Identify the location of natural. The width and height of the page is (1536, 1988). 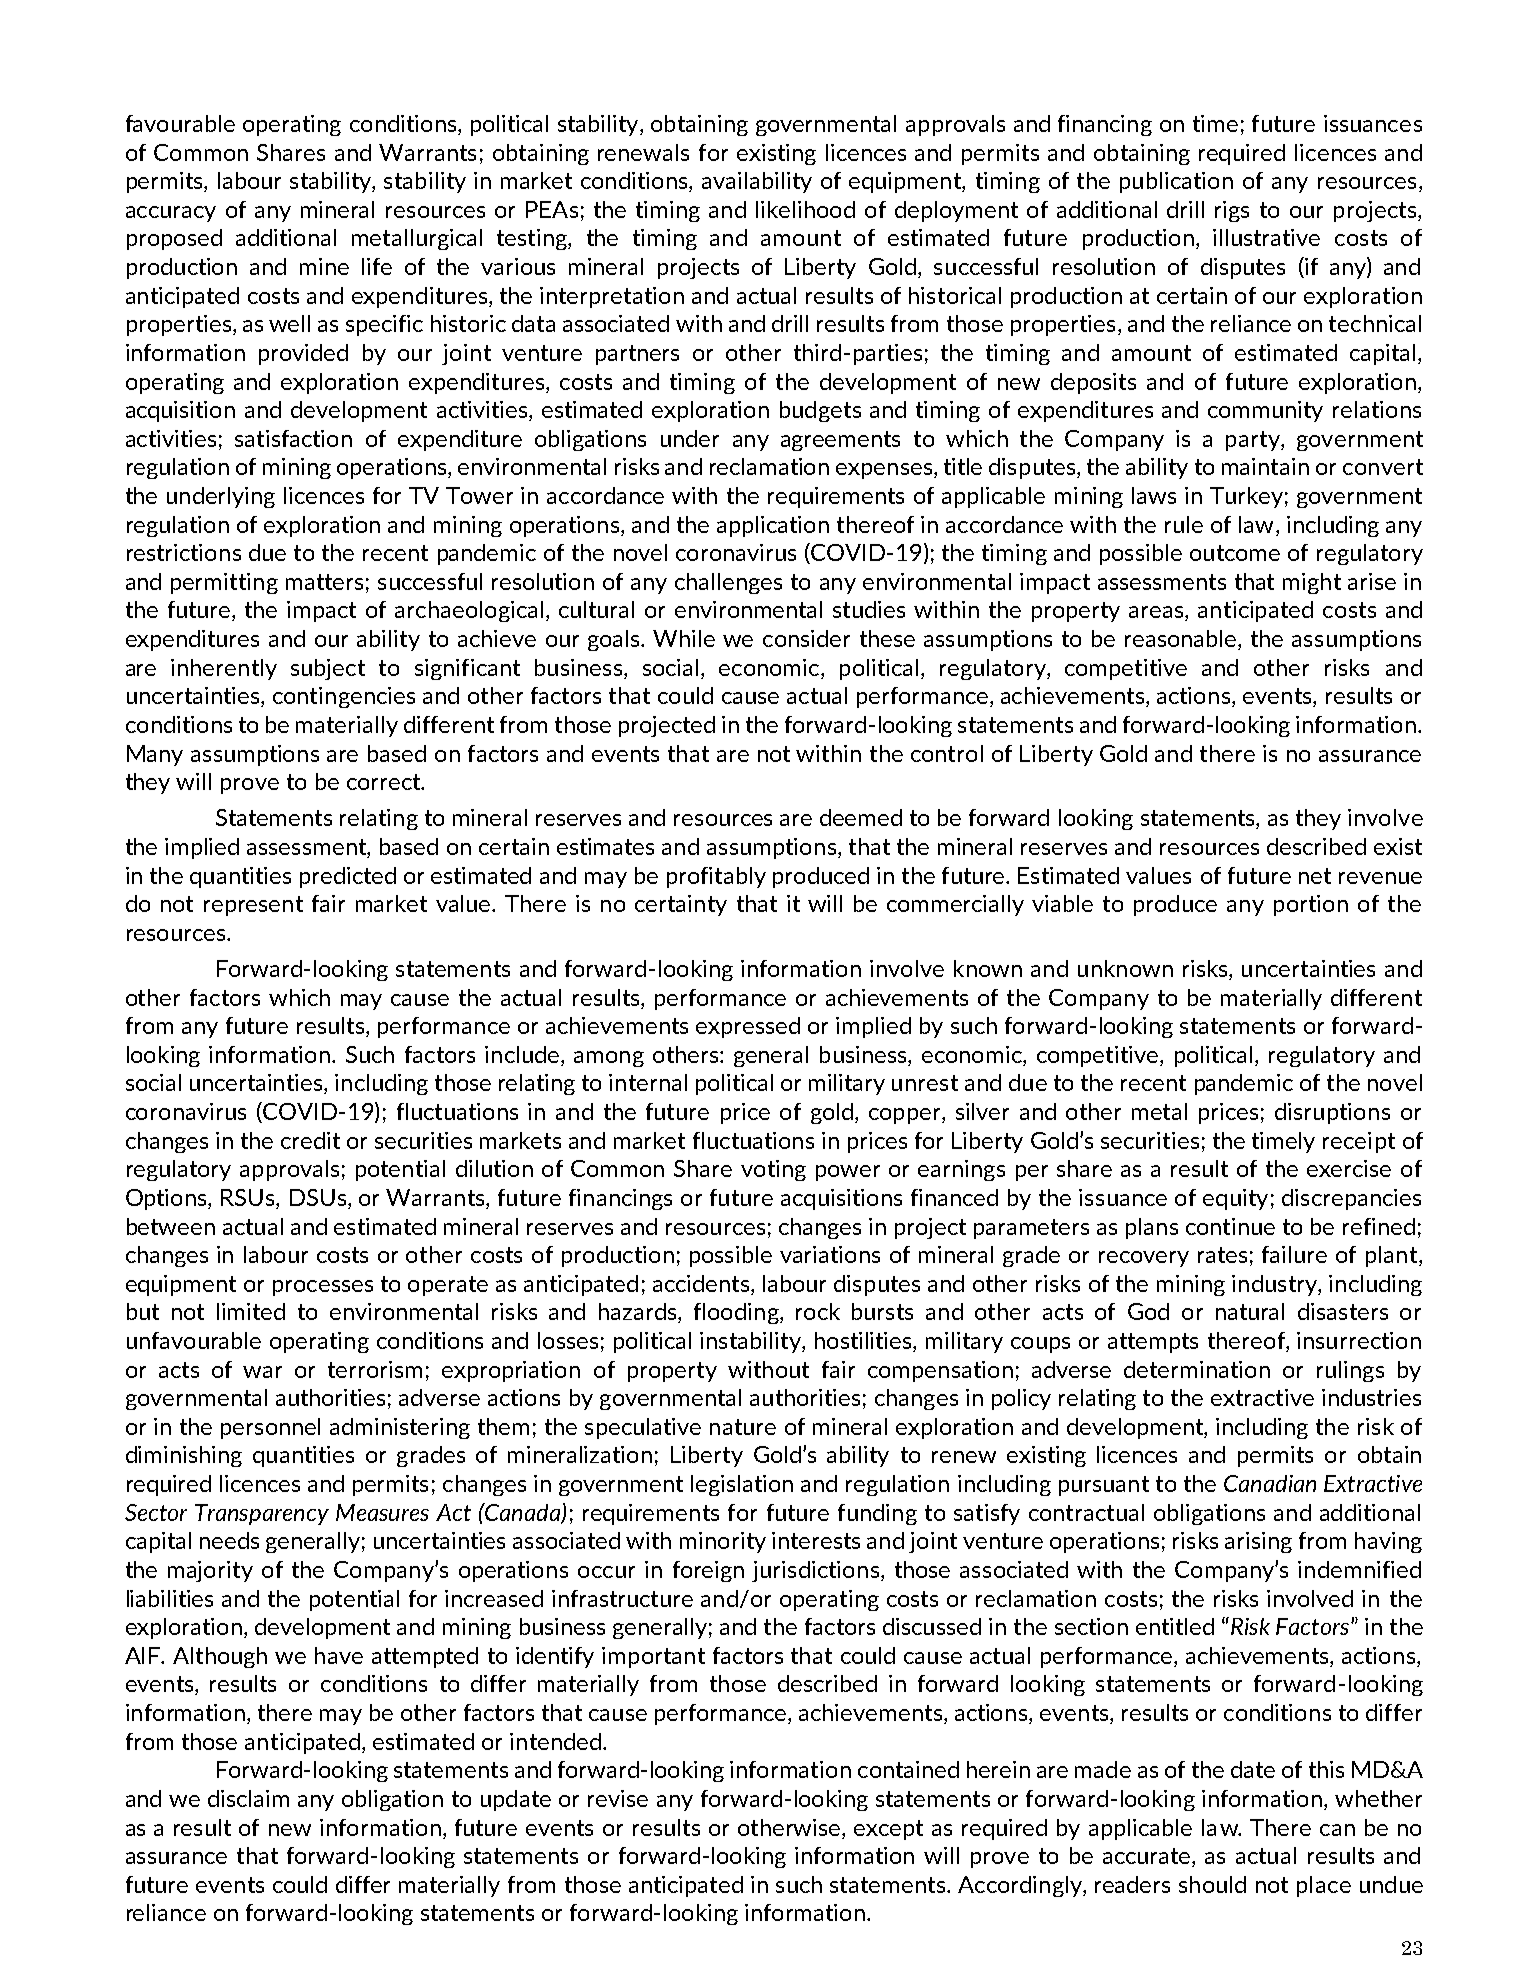
(1250, 1311).
